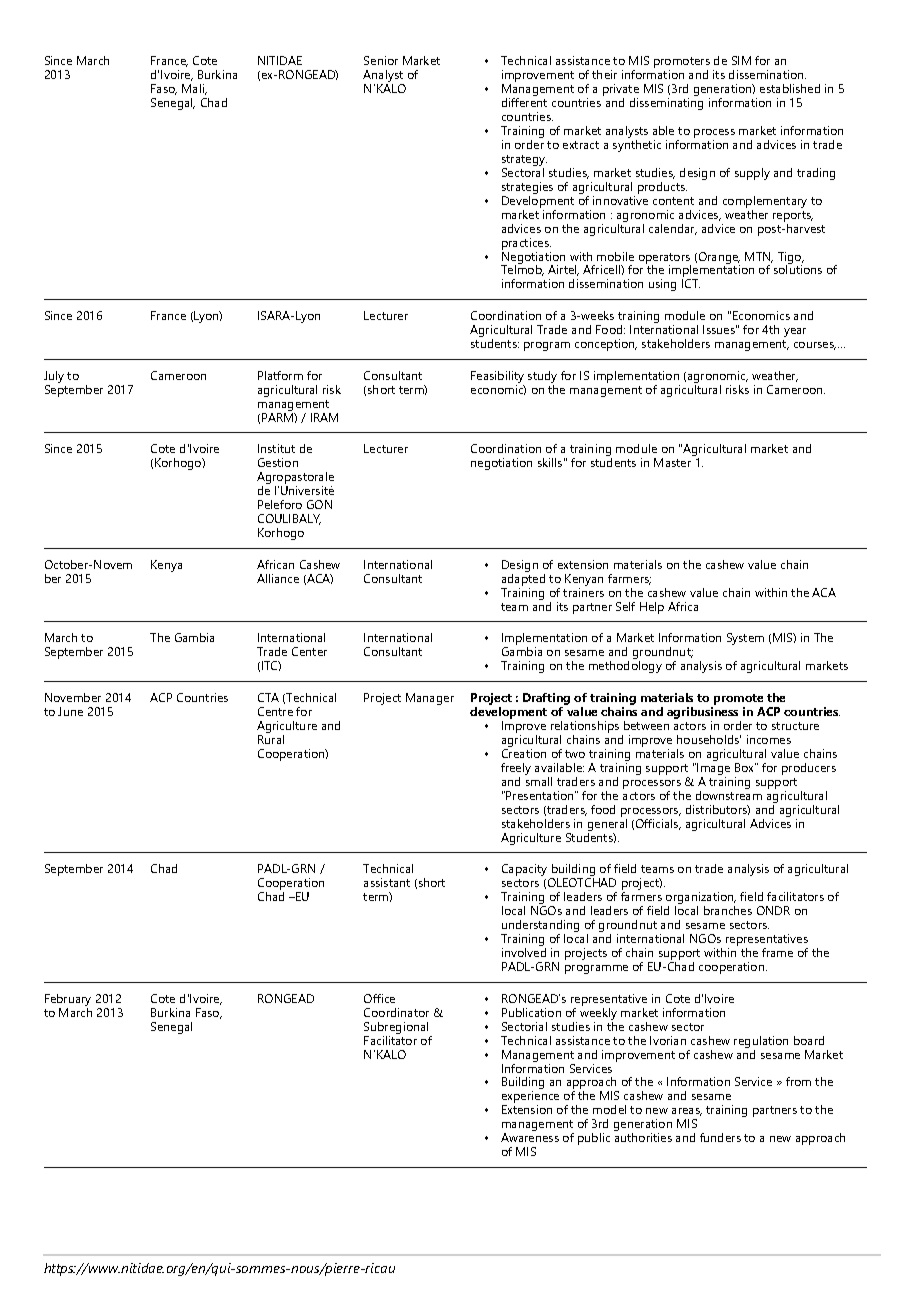  I want to click on Mali, so click(194, 89).
